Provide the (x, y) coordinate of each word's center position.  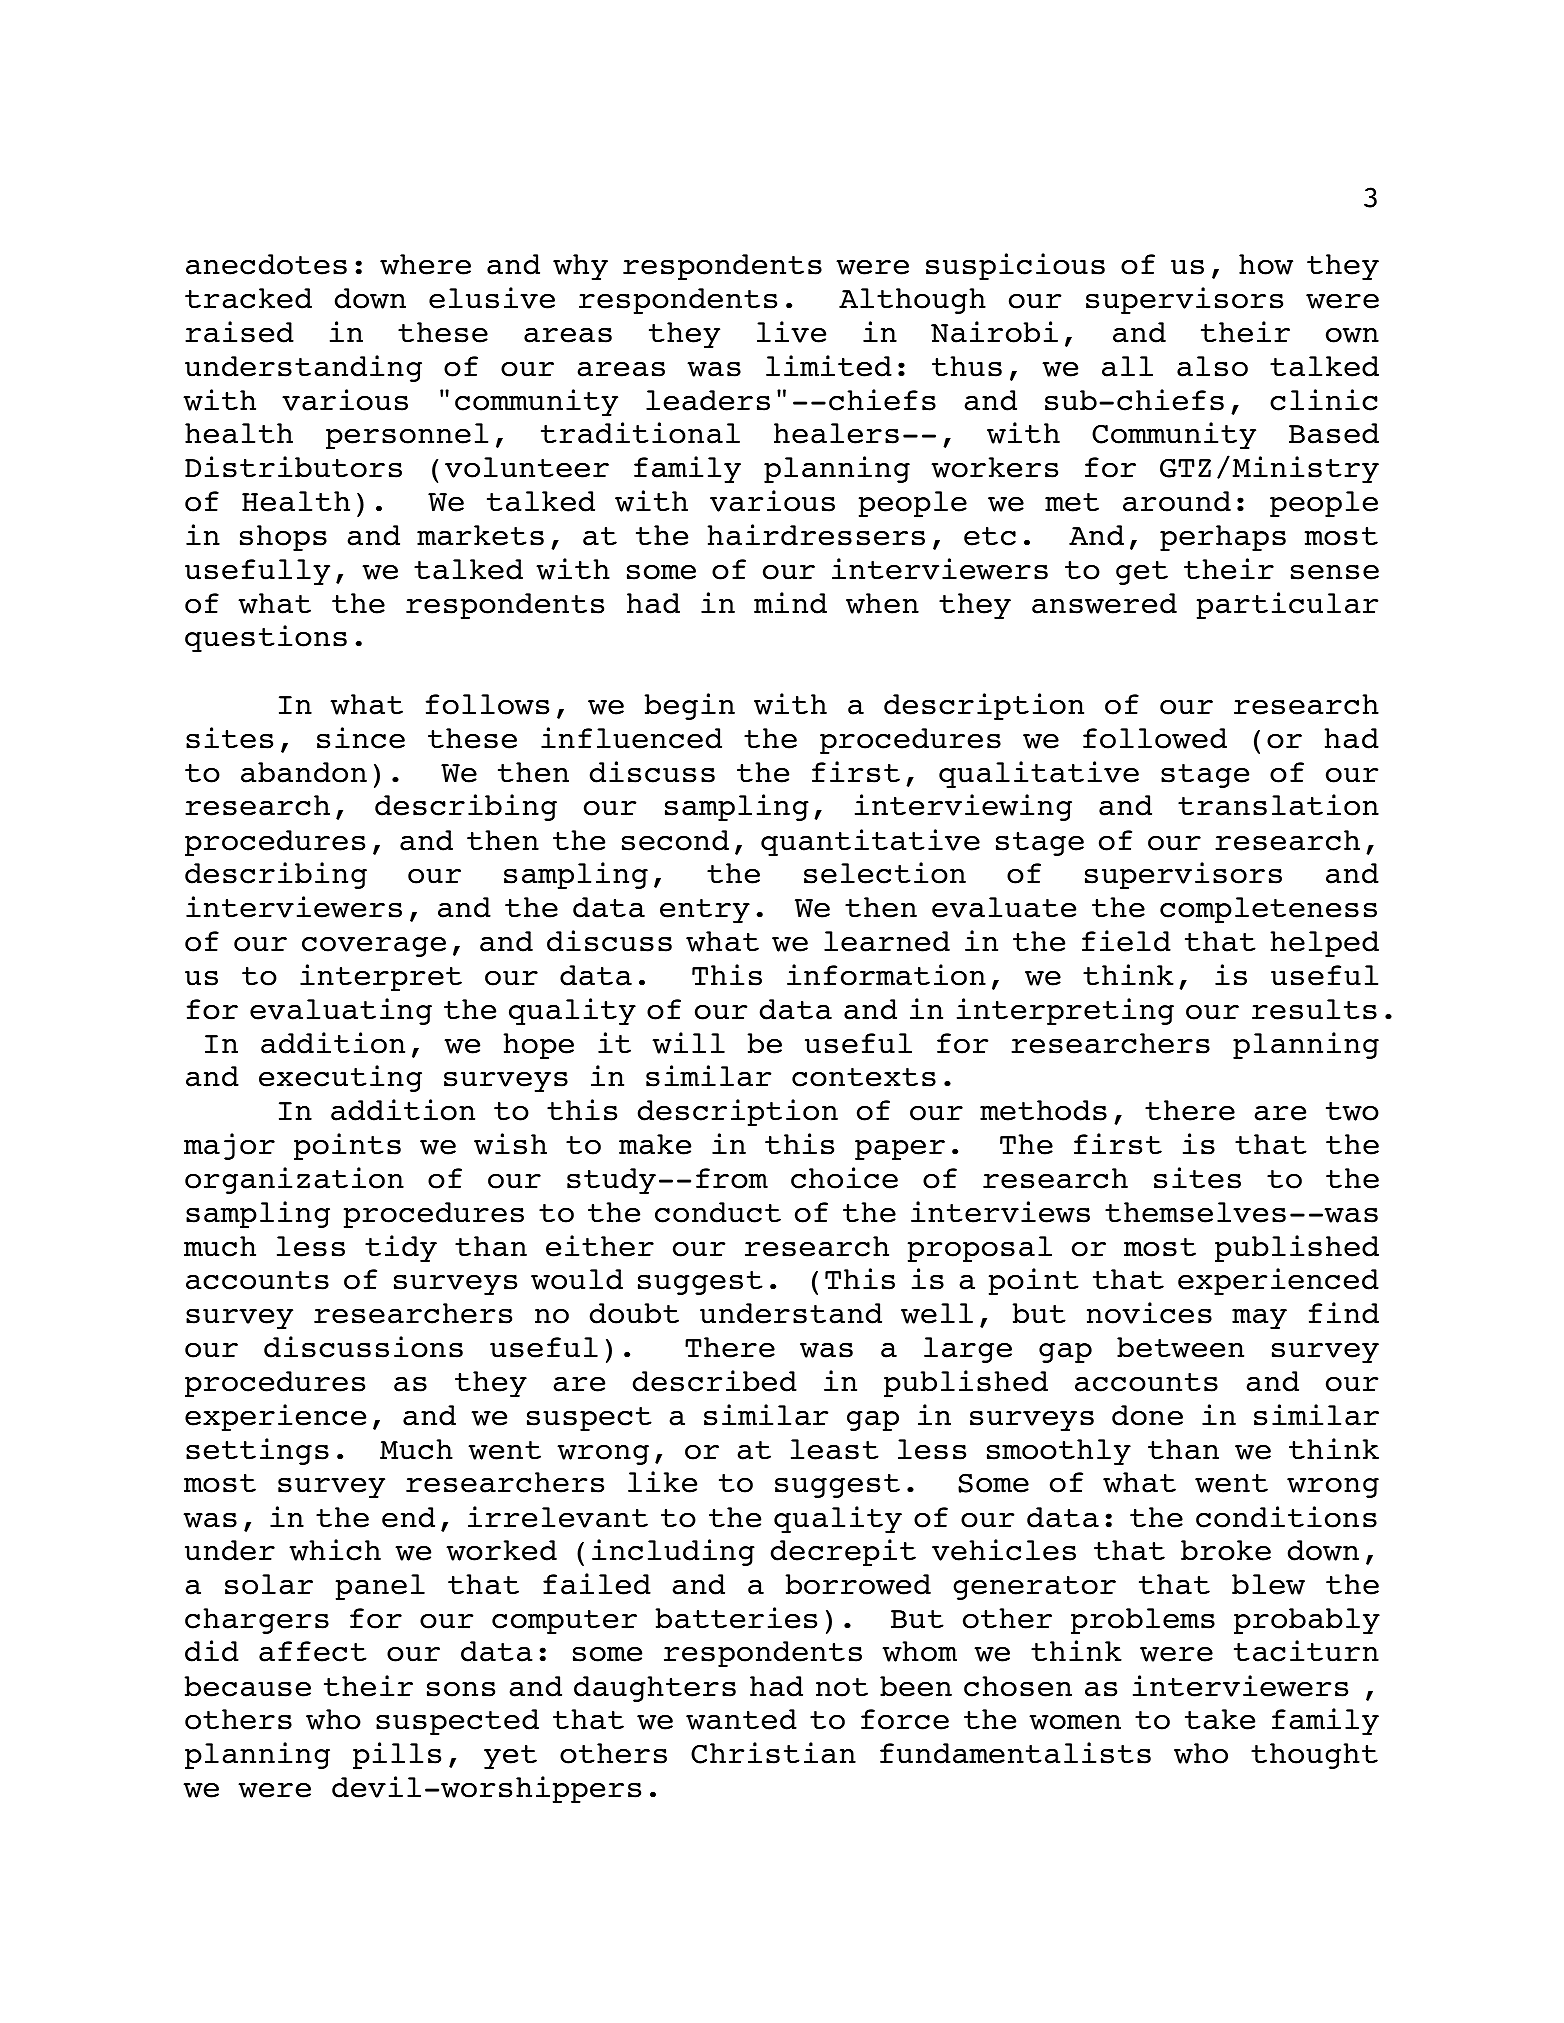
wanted (741, 1719)
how (1266, 264)
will (688, 1043)
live (791, 332)
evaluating (341, 1011)
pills (397, 1755)
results (1314, 1009)
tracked (248, 298)
